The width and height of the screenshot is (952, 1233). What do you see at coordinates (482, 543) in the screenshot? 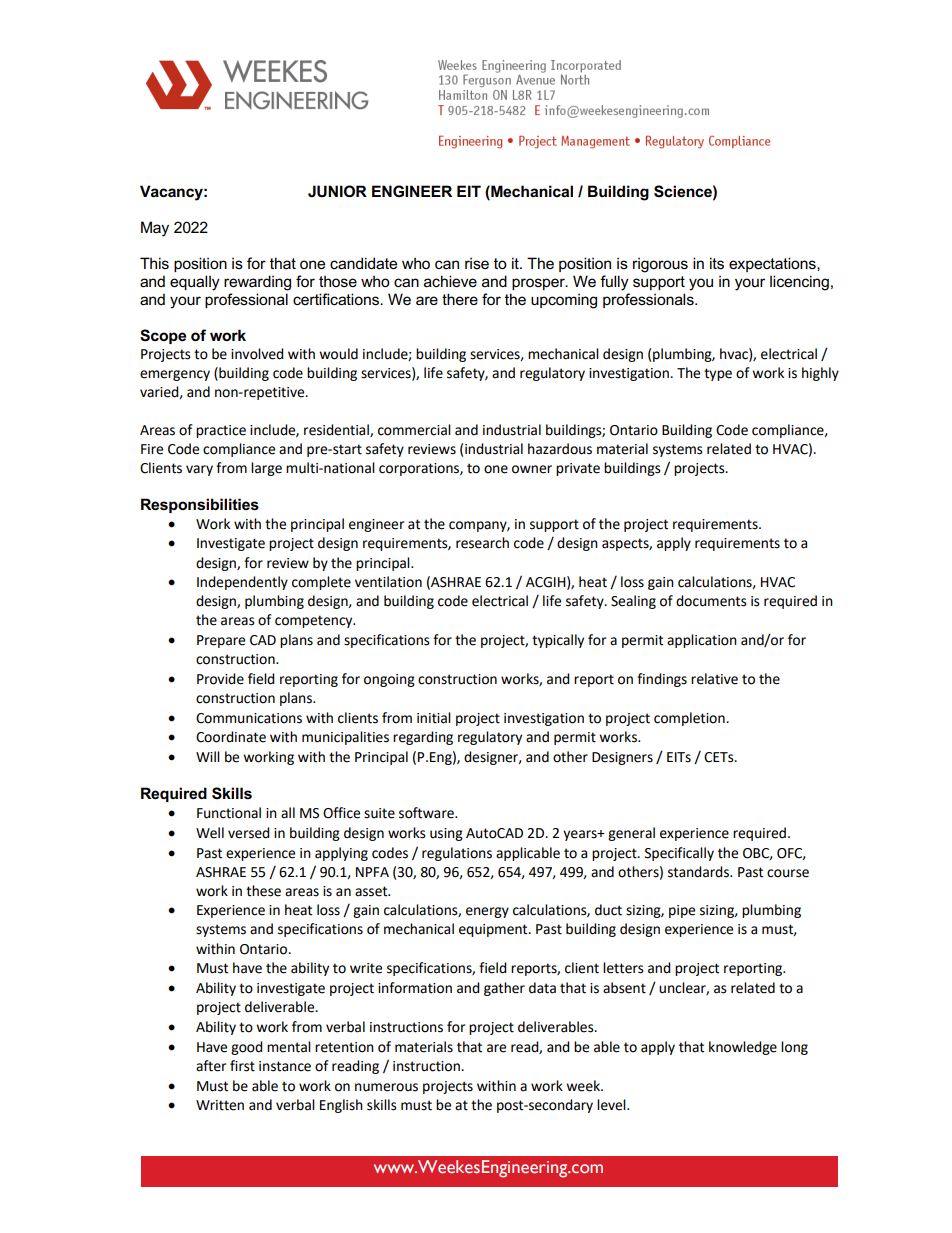
I see `research` at bounding box center [482, 543].
